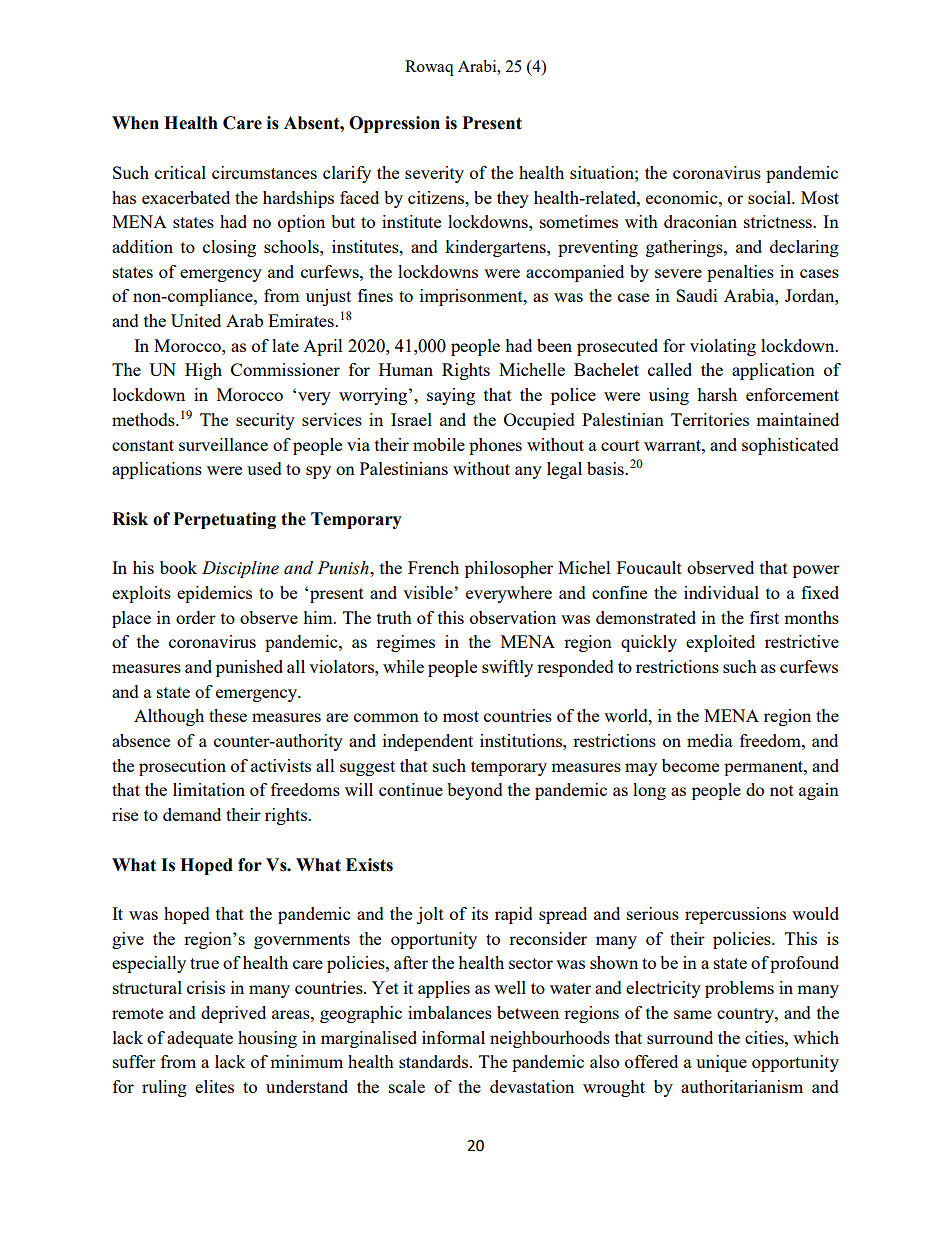  What do you see at coordinates (453, 1037) in the screenshot?
I see `informal` at bounding box center [453, 1037].
